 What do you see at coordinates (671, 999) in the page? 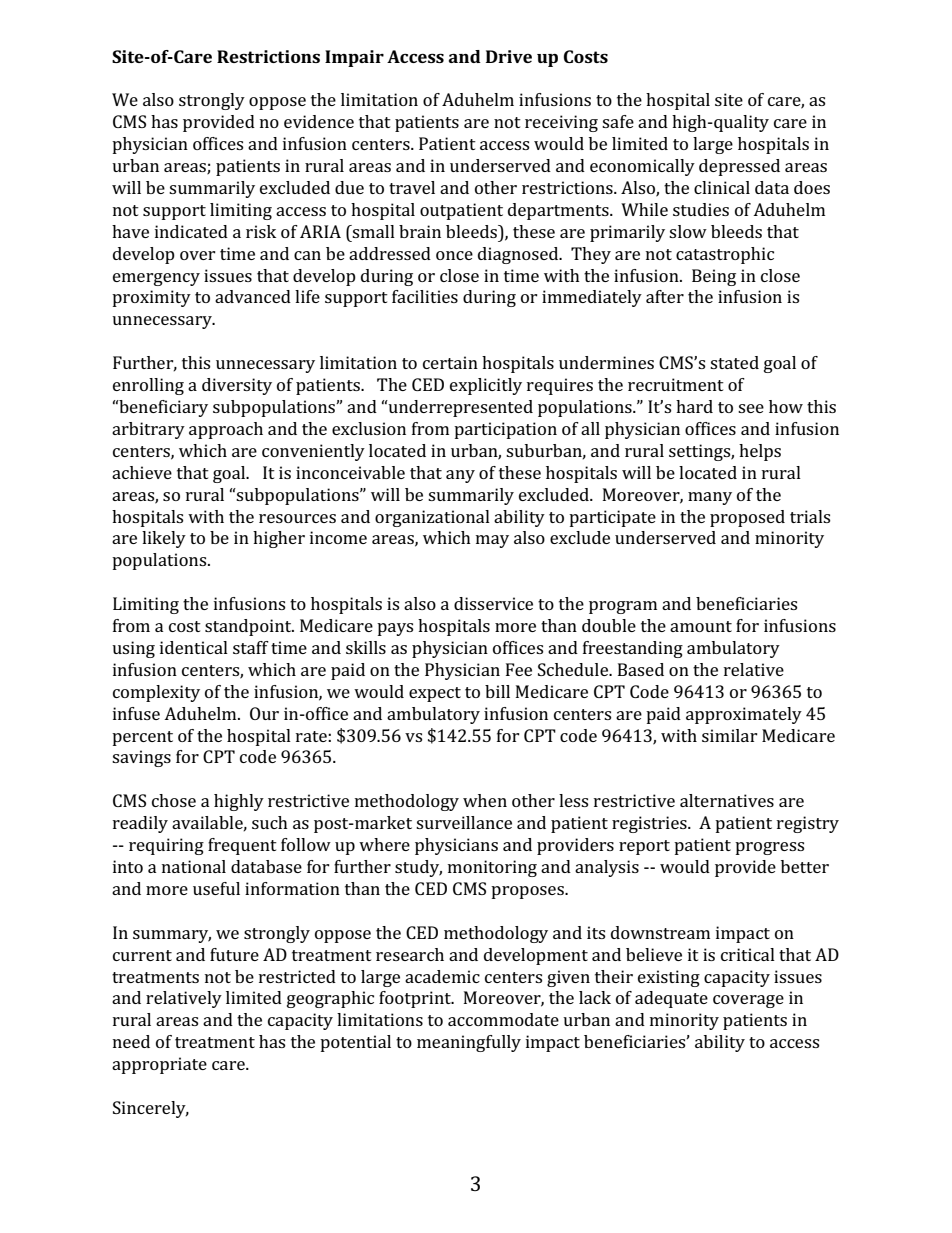
I see `adequate` at bounding box center [671, 999].
